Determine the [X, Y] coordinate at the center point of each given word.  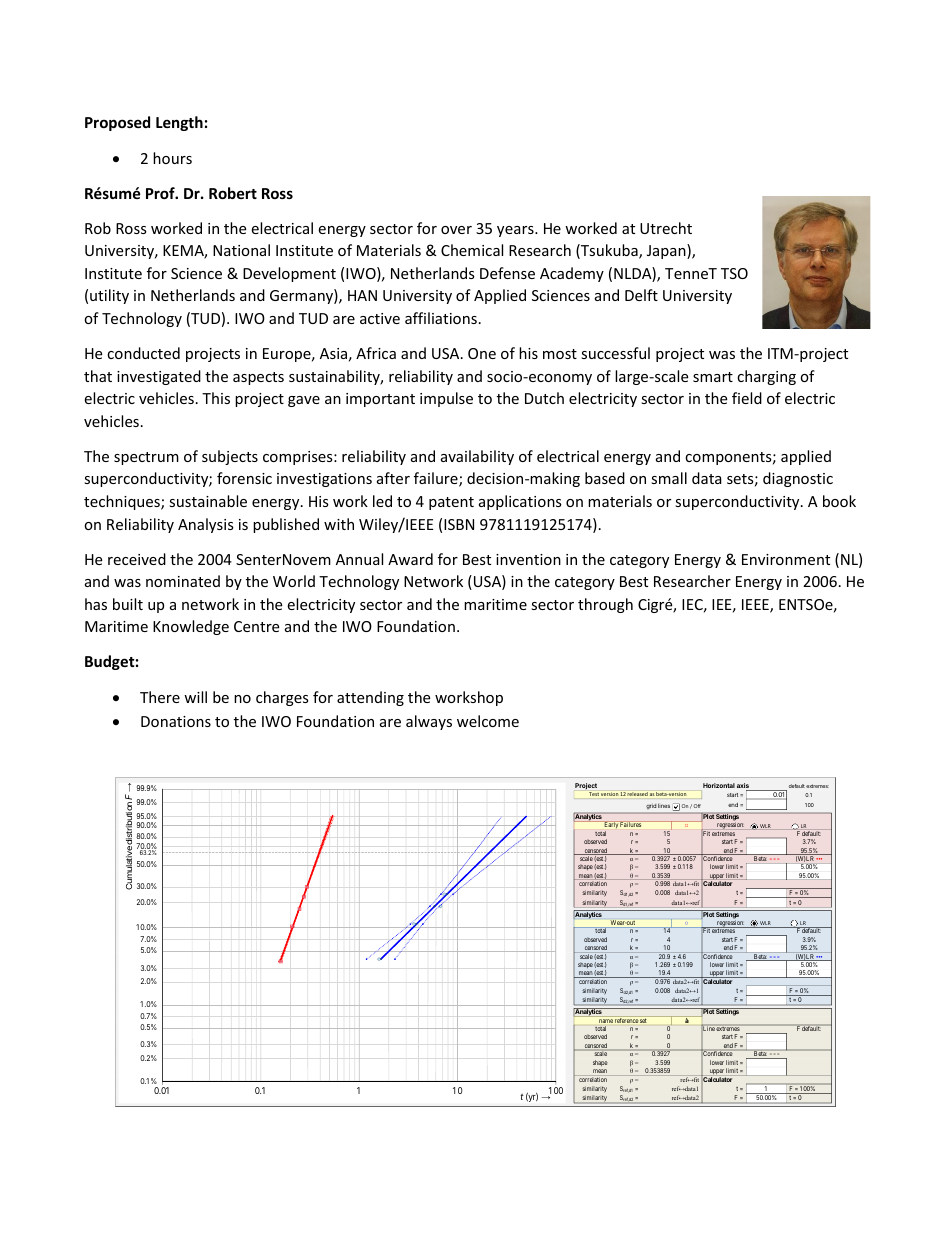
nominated [183, 581]
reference [626, 1019]
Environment [786, 559]
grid [651, 806]
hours [172, 158]
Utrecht [666, 228]
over [456, 230]
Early [611, 826]
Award [410, 559]
